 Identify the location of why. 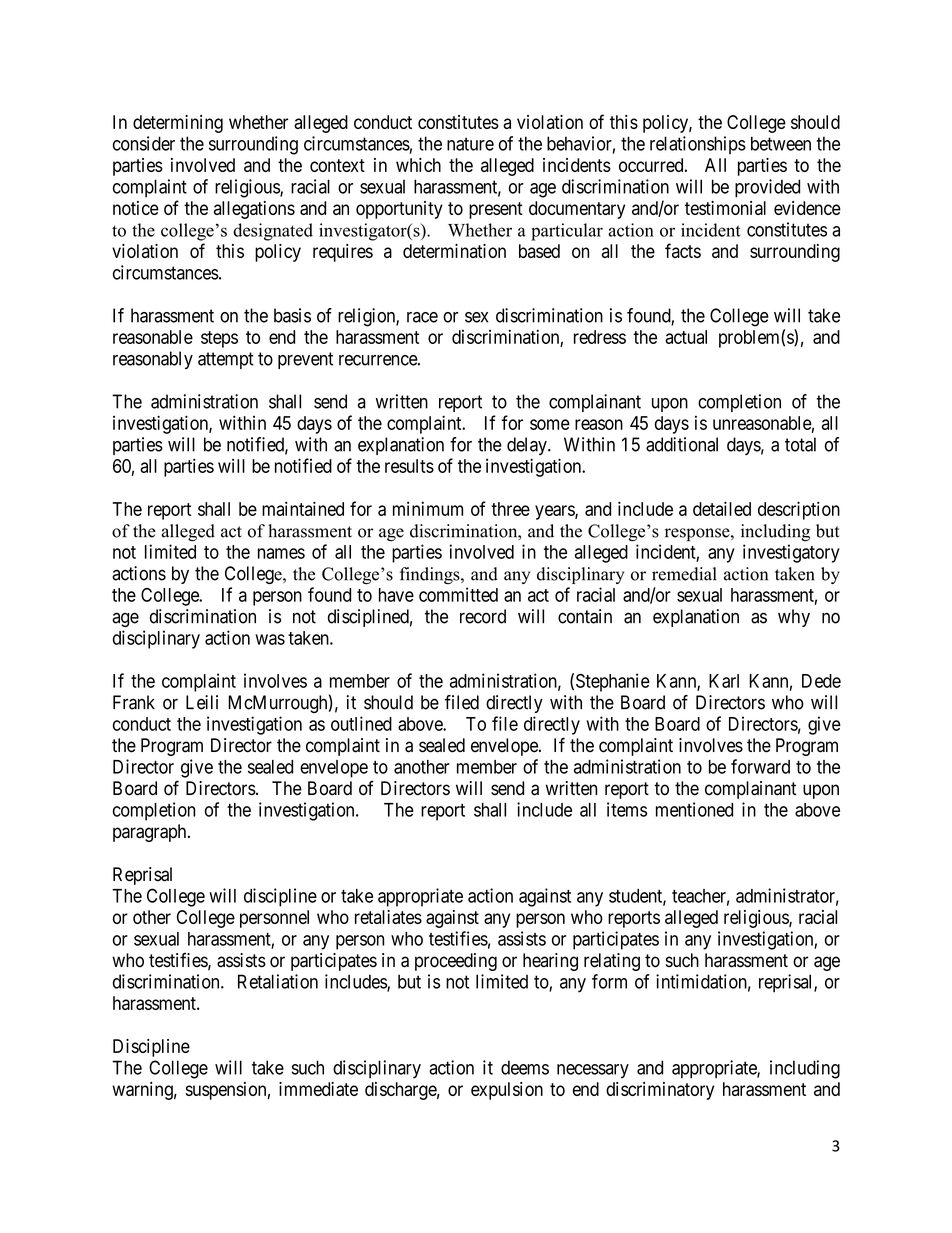
(794, 618).
